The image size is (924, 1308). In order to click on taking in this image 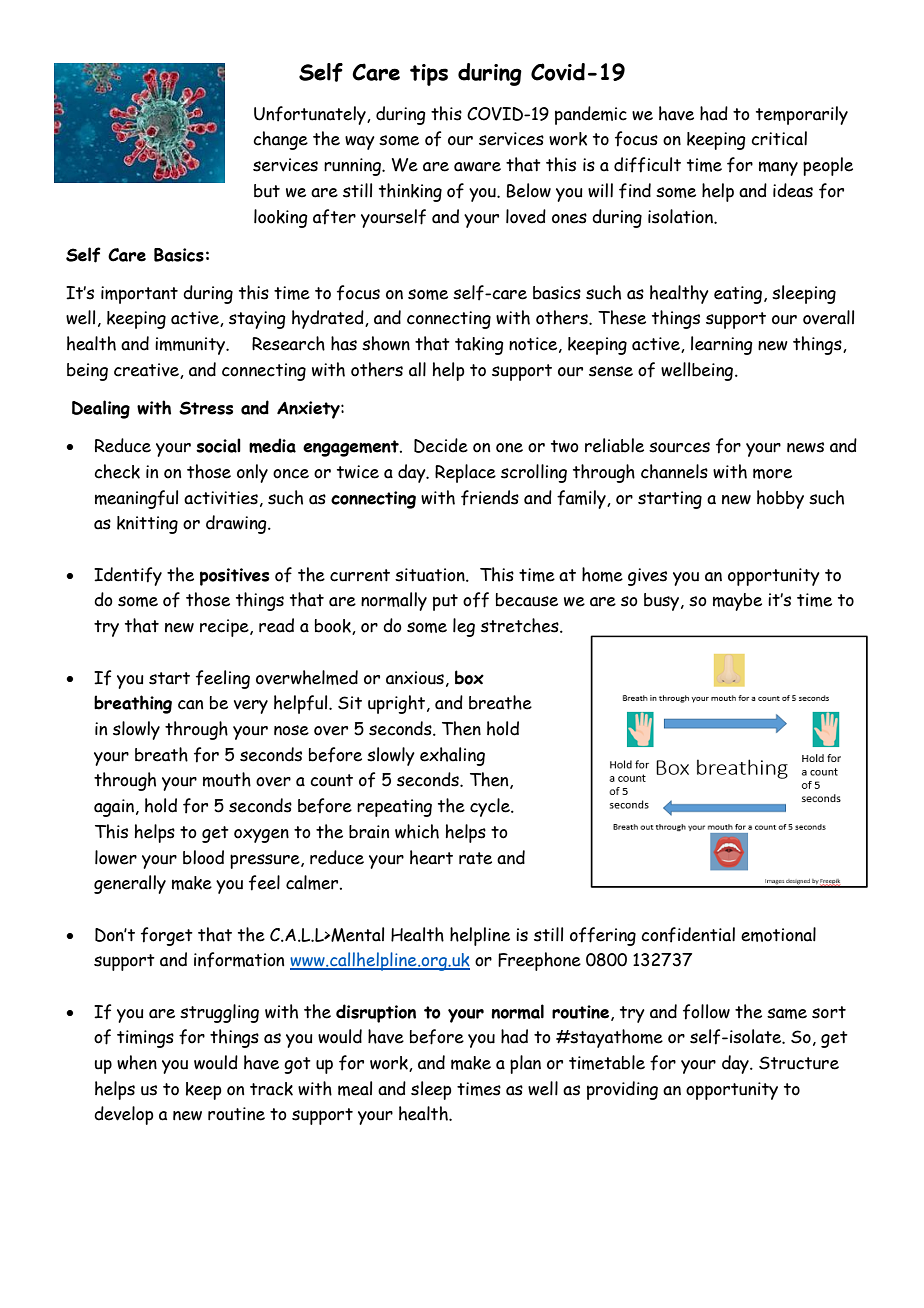, I will do `click(479, 346)`.
